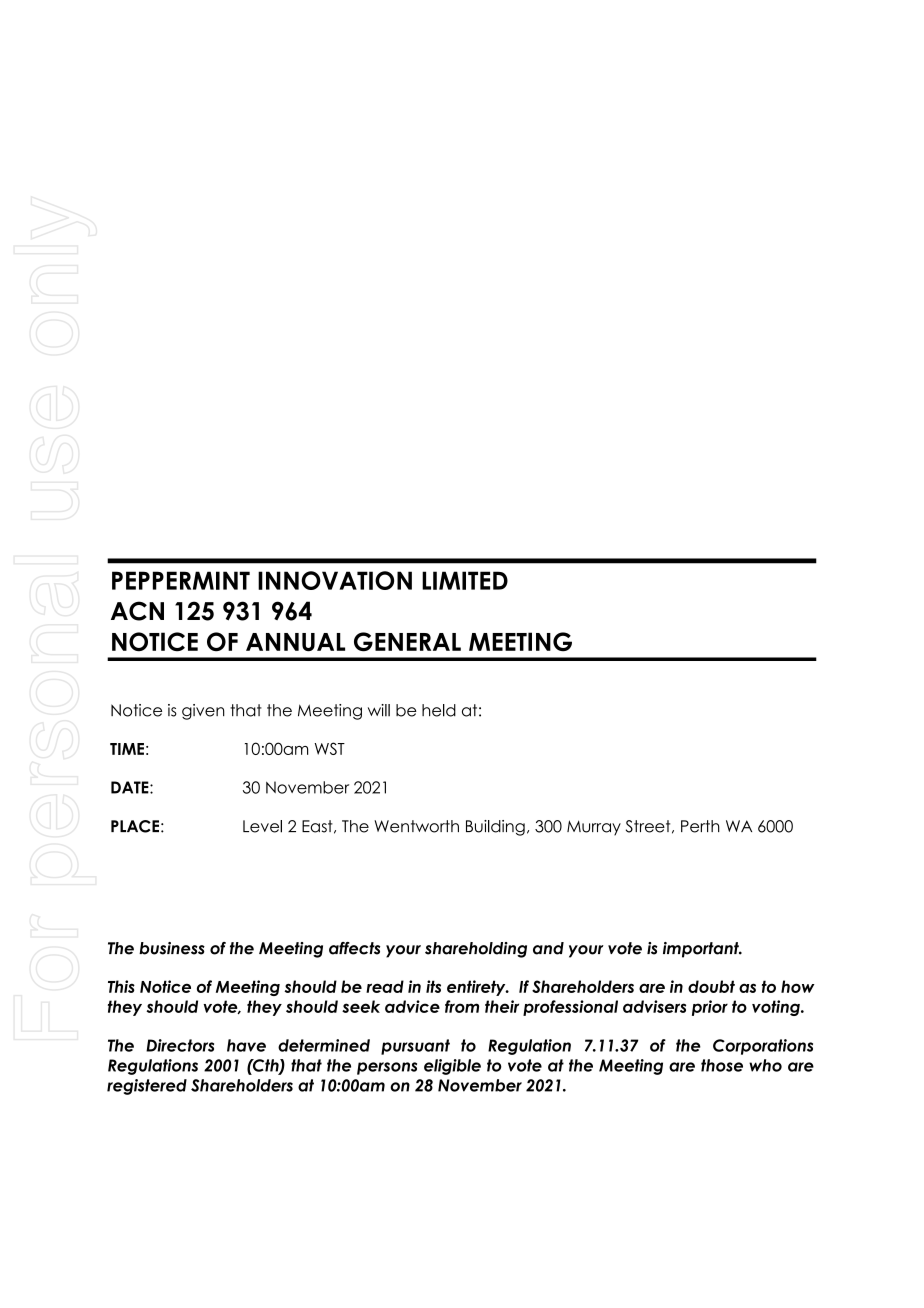  What do you see at coordinates (465, 580) in the image?
I see `LIMITED` at bounding box center [465, 580].
